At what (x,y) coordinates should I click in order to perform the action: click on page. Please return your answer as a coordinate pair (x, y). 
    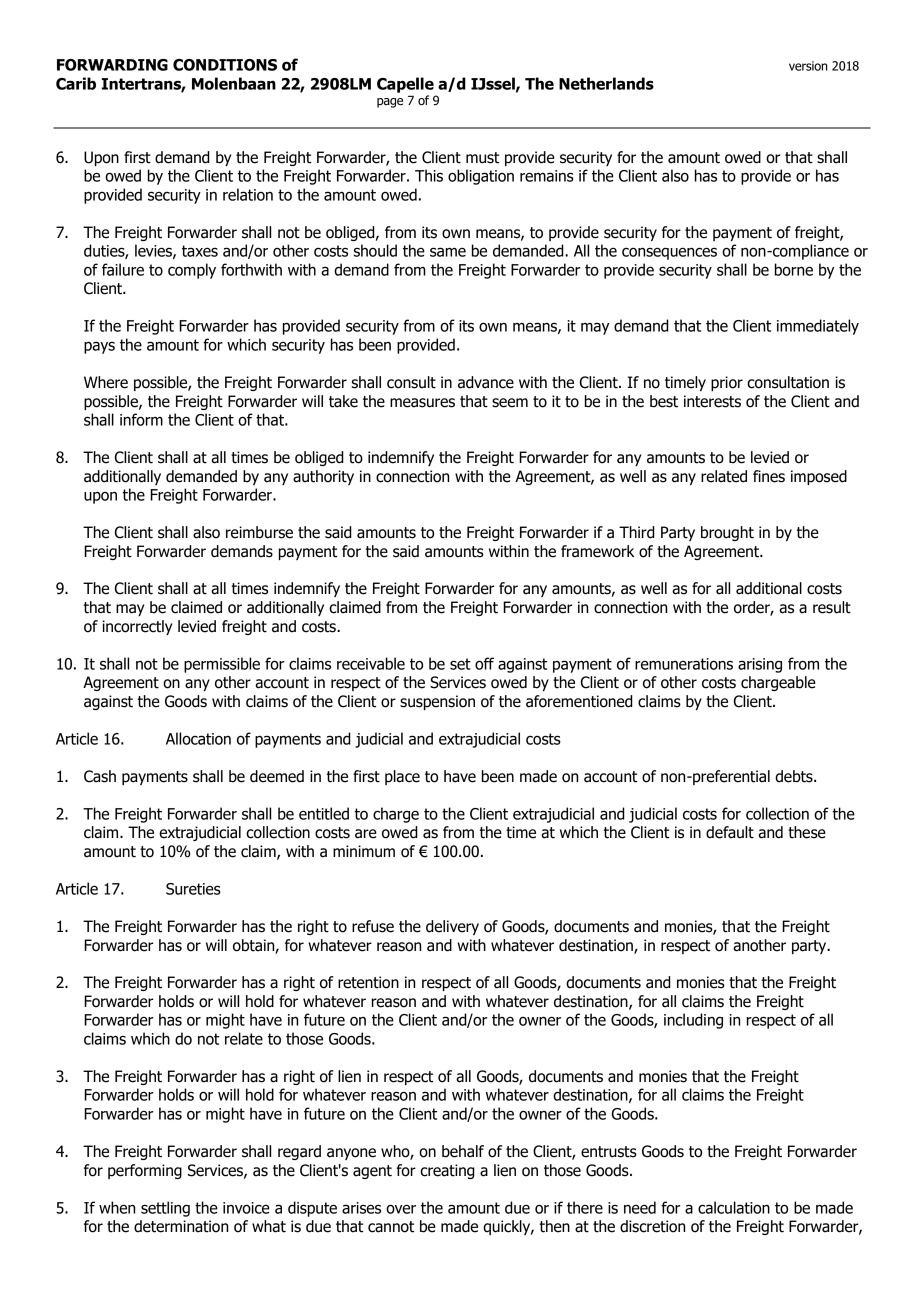
    Looking at the image, I should click on (390, 103).
